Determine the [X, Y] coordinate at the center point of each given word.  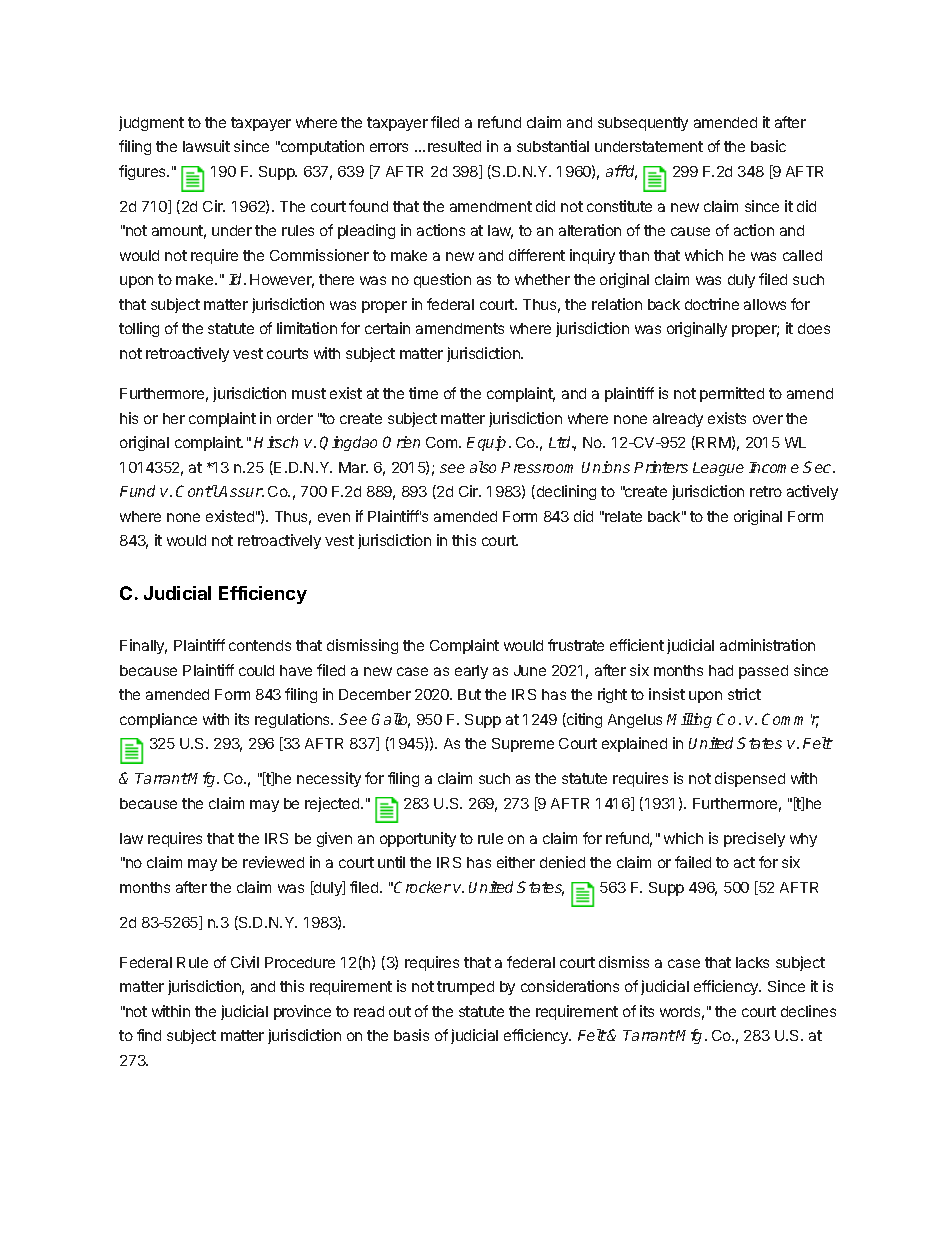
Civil [245, 962]
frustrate [576, 645]
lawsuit [206, 146]
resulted [454, 146]
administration [767, 645]
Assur [241, 491]
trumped [465, 988]
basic [768, 146]
